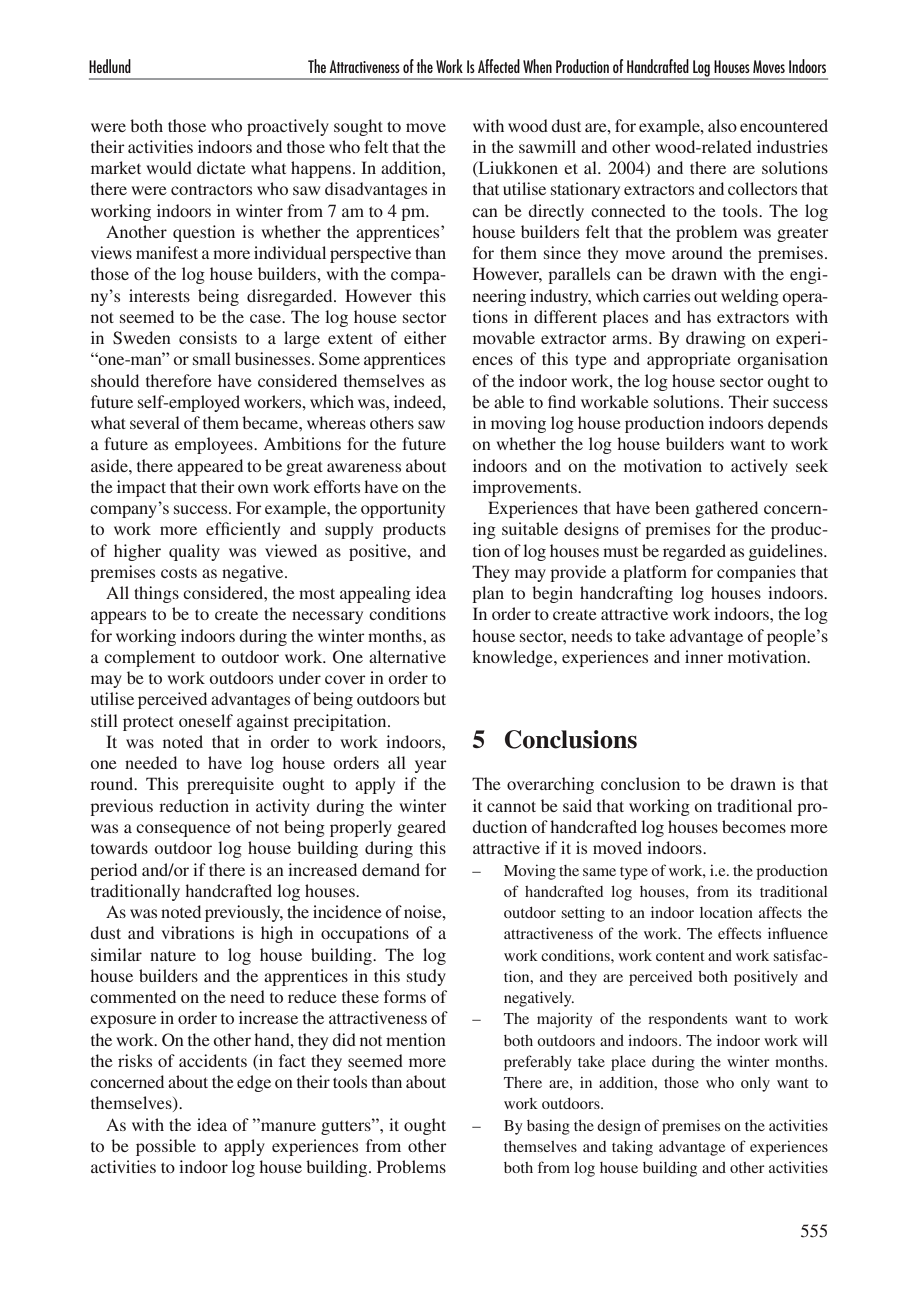  What do you see at coordinates (704, 656) in the screenshot?
I see `inner` at bounding box center [704, 656].
